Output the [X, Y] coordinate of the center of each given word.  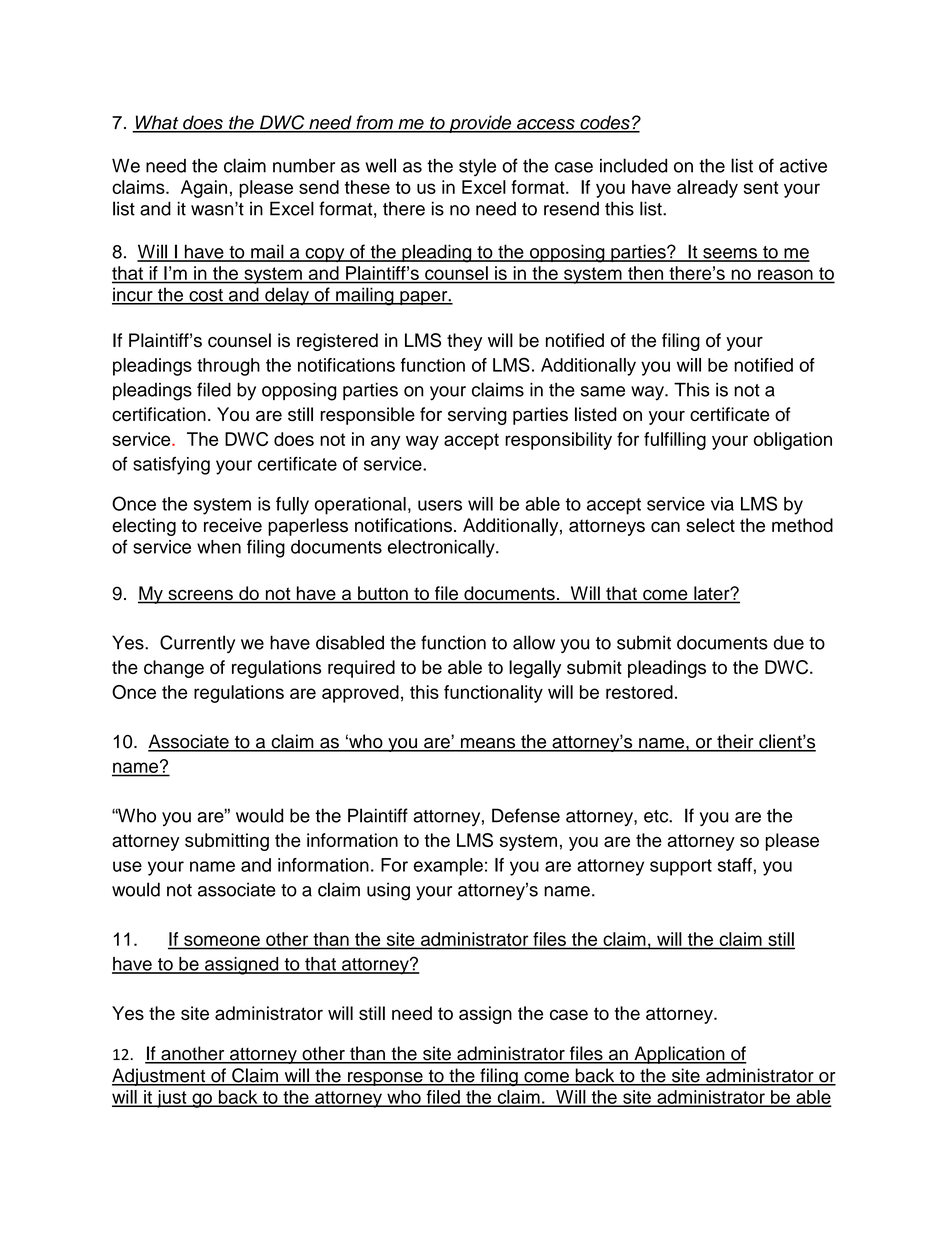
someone [222, 940]
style [477, 167]
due [789, 642]
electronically [442, 549]
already [707, 189]
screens [200, 596]
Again [204, 189]
